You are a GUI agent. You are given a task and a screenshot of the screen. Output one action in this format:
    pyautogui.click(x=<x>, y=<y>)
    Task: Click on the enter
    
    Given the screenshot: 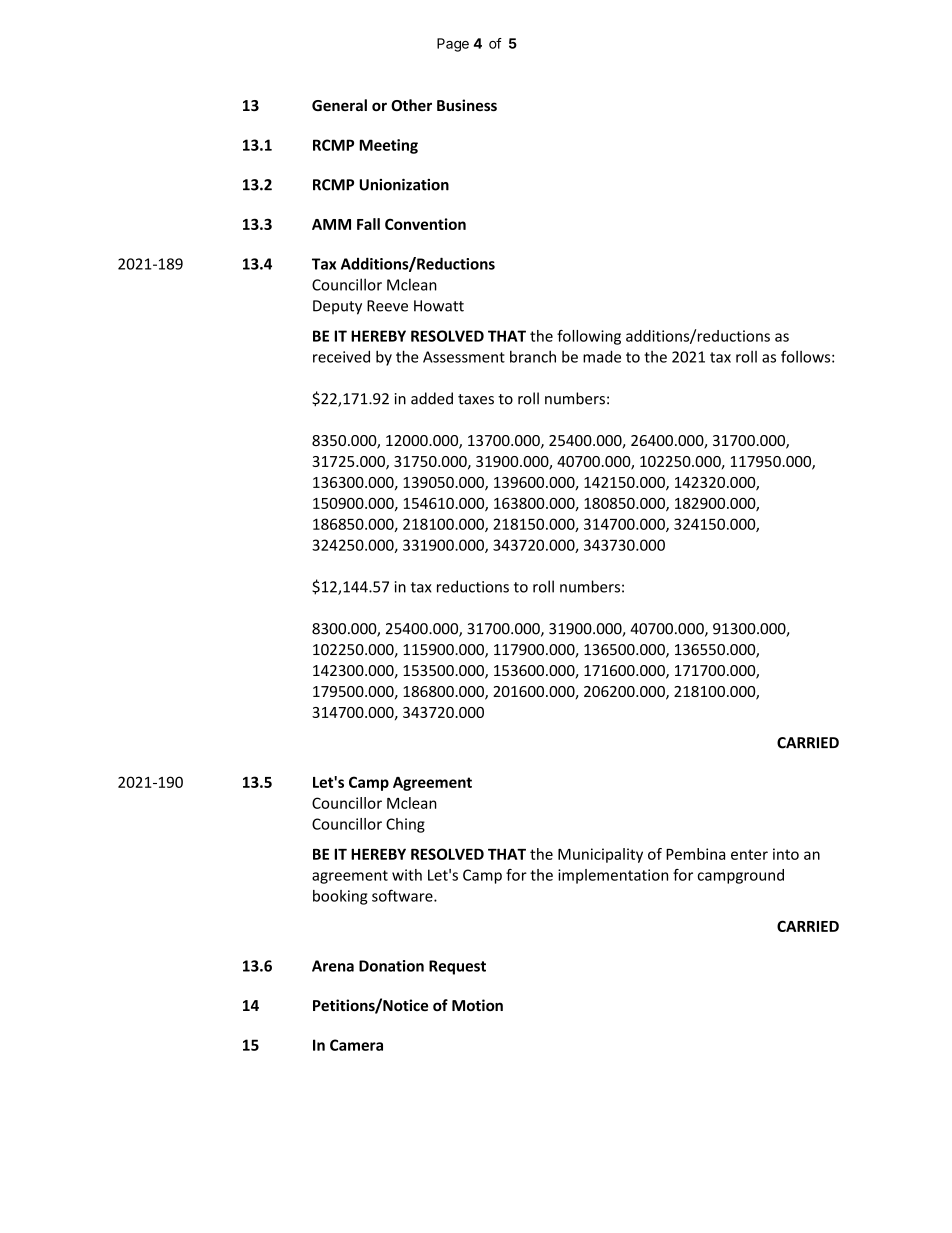 What is the action you would take?
    pyautogui.click(x=749, y=854)
